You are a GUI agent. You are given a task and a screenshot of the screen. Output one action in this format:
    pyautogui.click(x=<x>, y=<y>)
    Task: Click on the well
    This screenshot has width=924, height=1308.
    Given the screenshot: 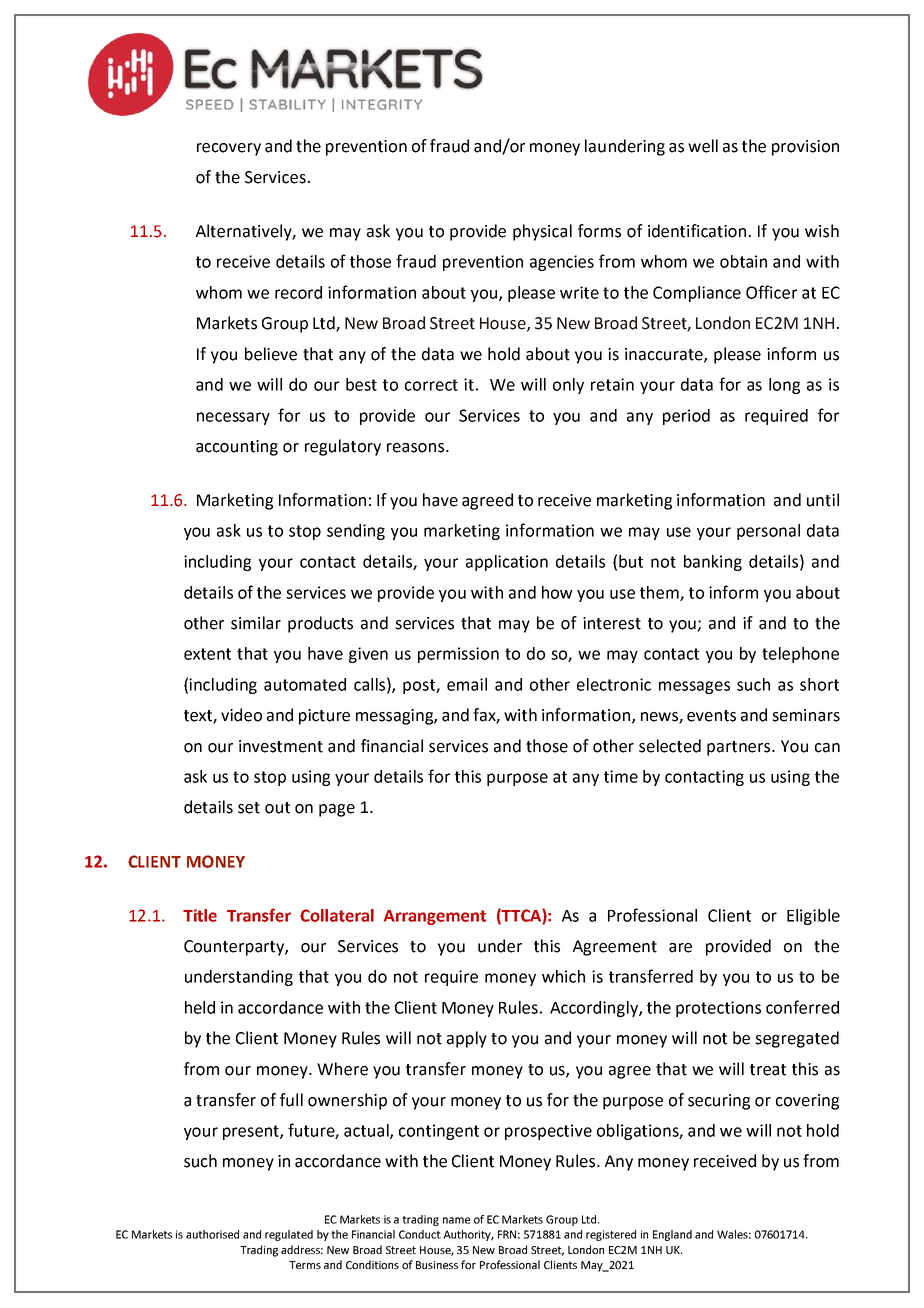 What is the action you would take?
    pyautogui.click(x=703, y=146)
